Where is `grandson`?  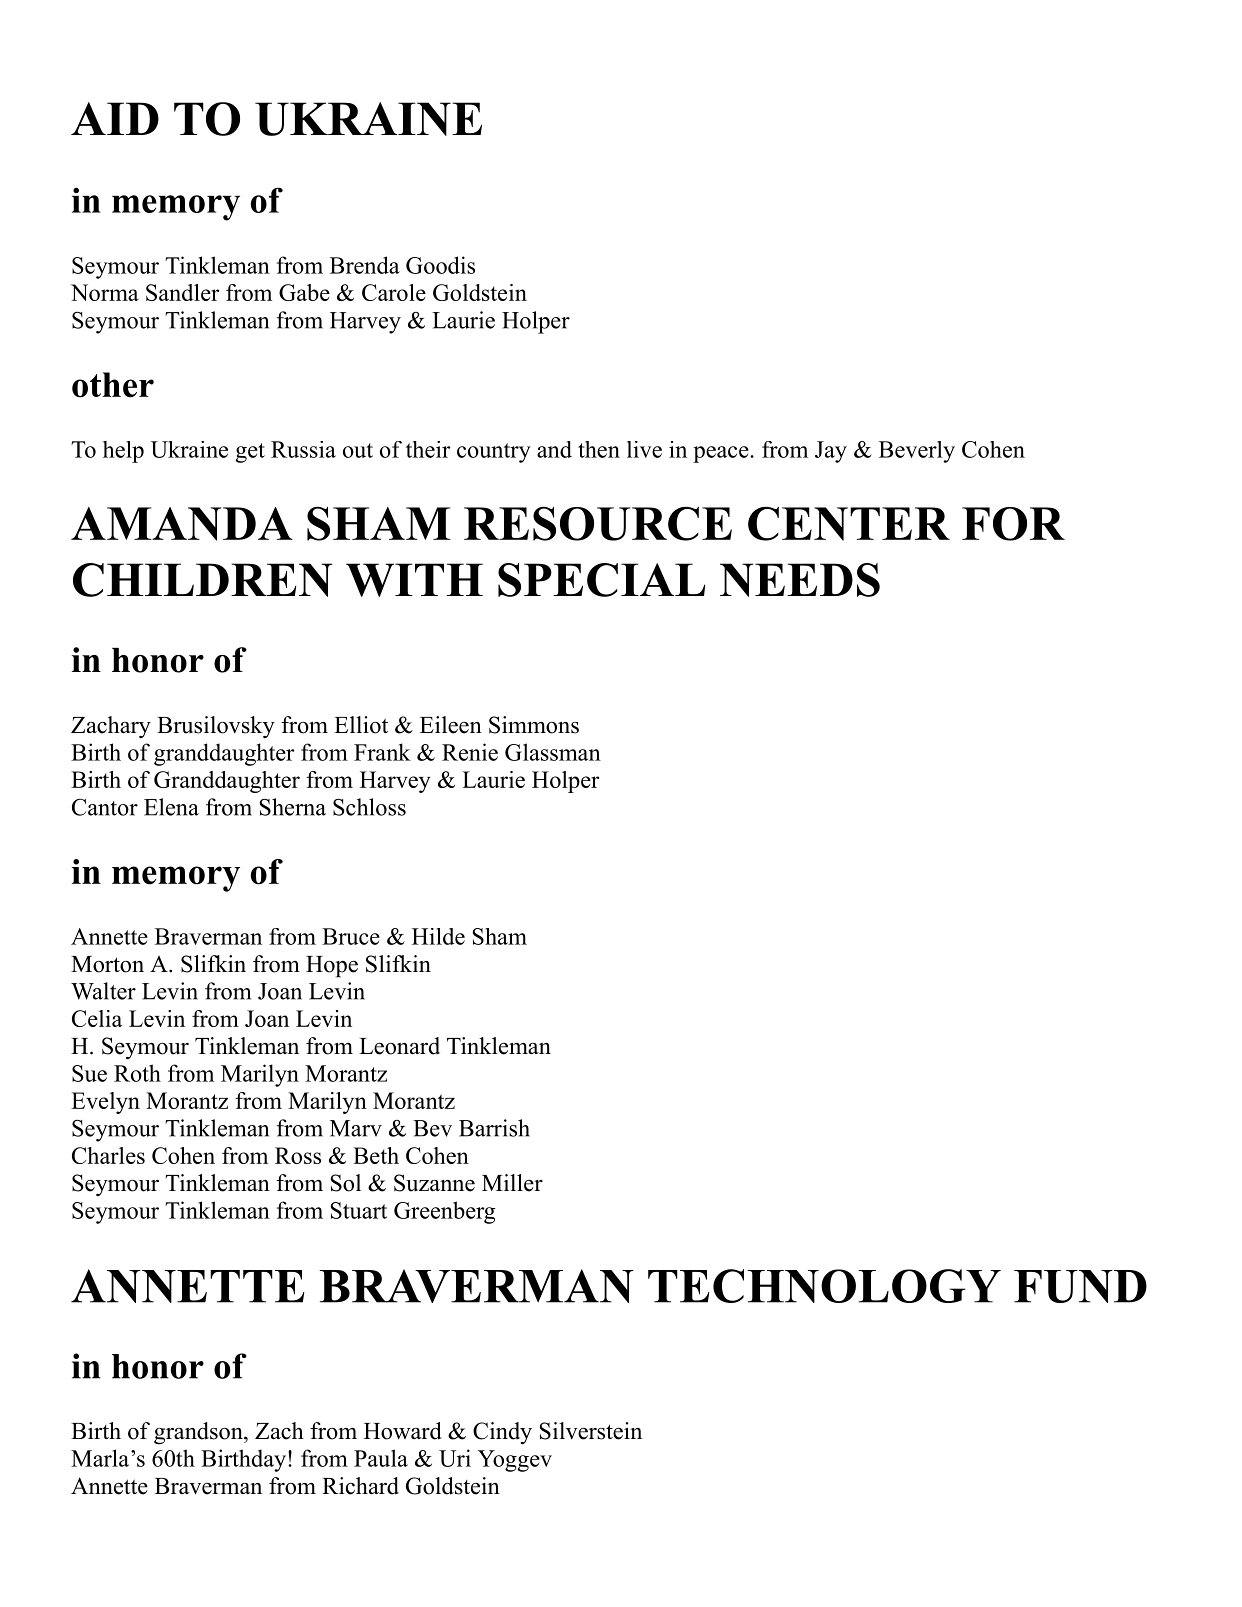 grandson is located at coordinates (199, 1433).
